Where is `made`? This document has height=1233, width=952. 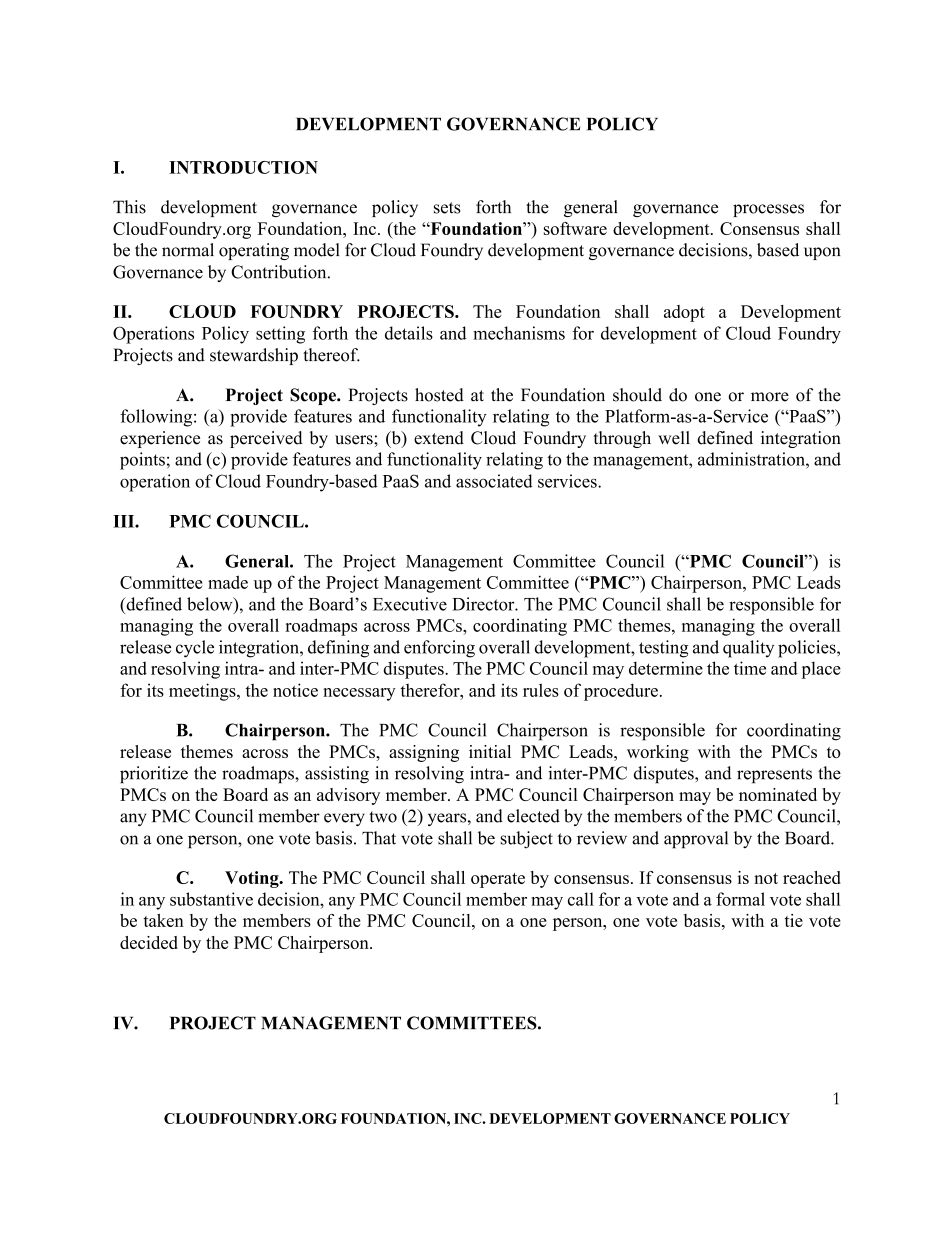
made is located at coordinates (228, 582).
